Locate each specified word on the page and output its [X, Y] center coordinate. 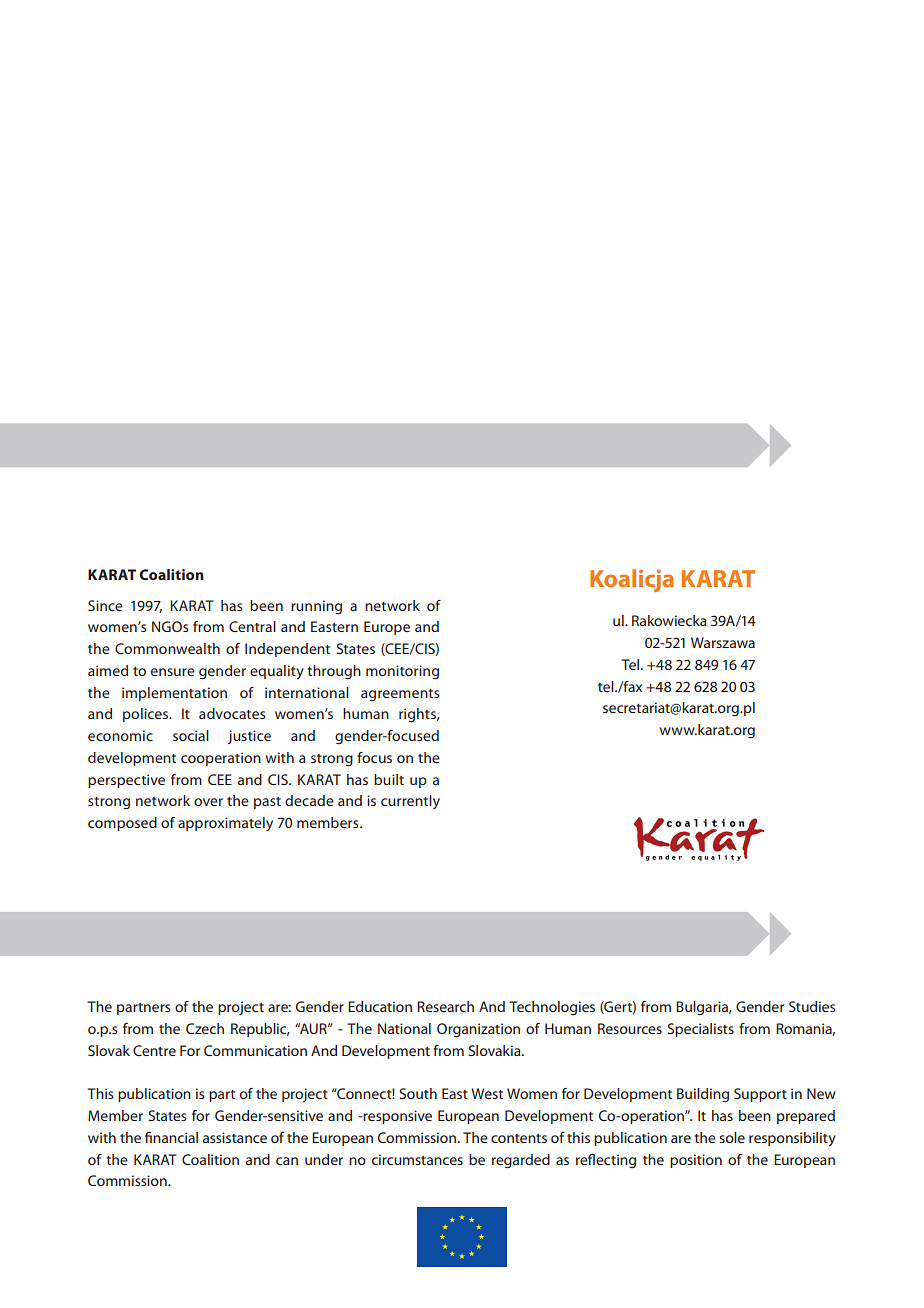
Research [445, 1006]
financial [171, 1137]
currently [410, 802]
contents [519, 1138]
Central [252, 626]
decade [309, 800]
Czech [205, 1028]
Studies [812, 1006]
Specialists [700, 1030]
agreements [400, 695]
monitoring [402, 672]
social [191, 735]
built [389, 779]
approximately [225, 824]
